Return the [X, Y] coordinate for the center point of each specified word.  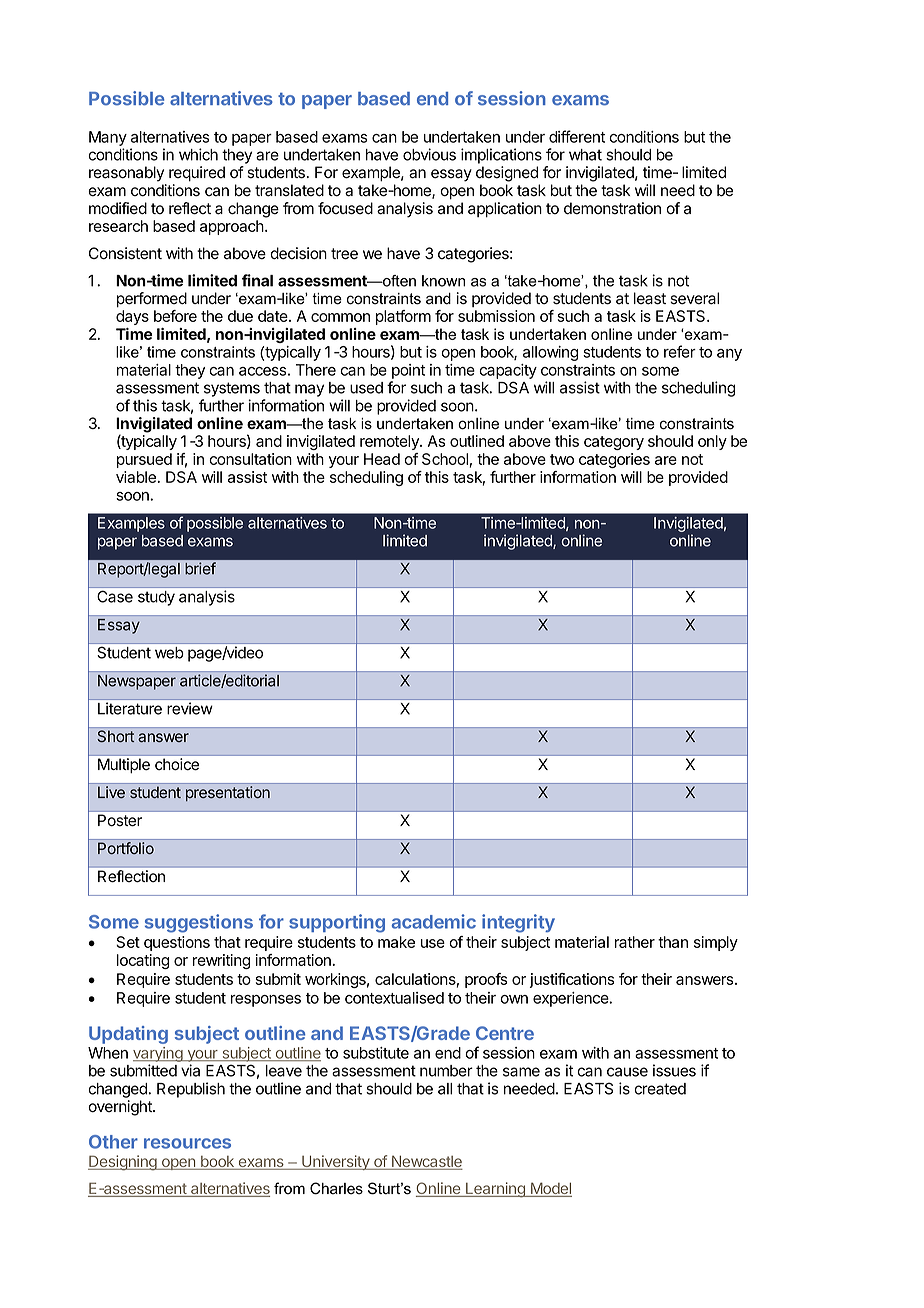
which [198, 154]
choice [177, 764]
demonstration [612, 208]
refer [680, 351]
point [408, 371]
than [673, 942]
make [396, 942]
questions [177, 943]
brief [200, 568]
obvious [429, 154]
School [446, 460]
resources [187, 1143]
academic [434, 921]
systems [232, 389]
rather [635, 942]
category [614, 443]
